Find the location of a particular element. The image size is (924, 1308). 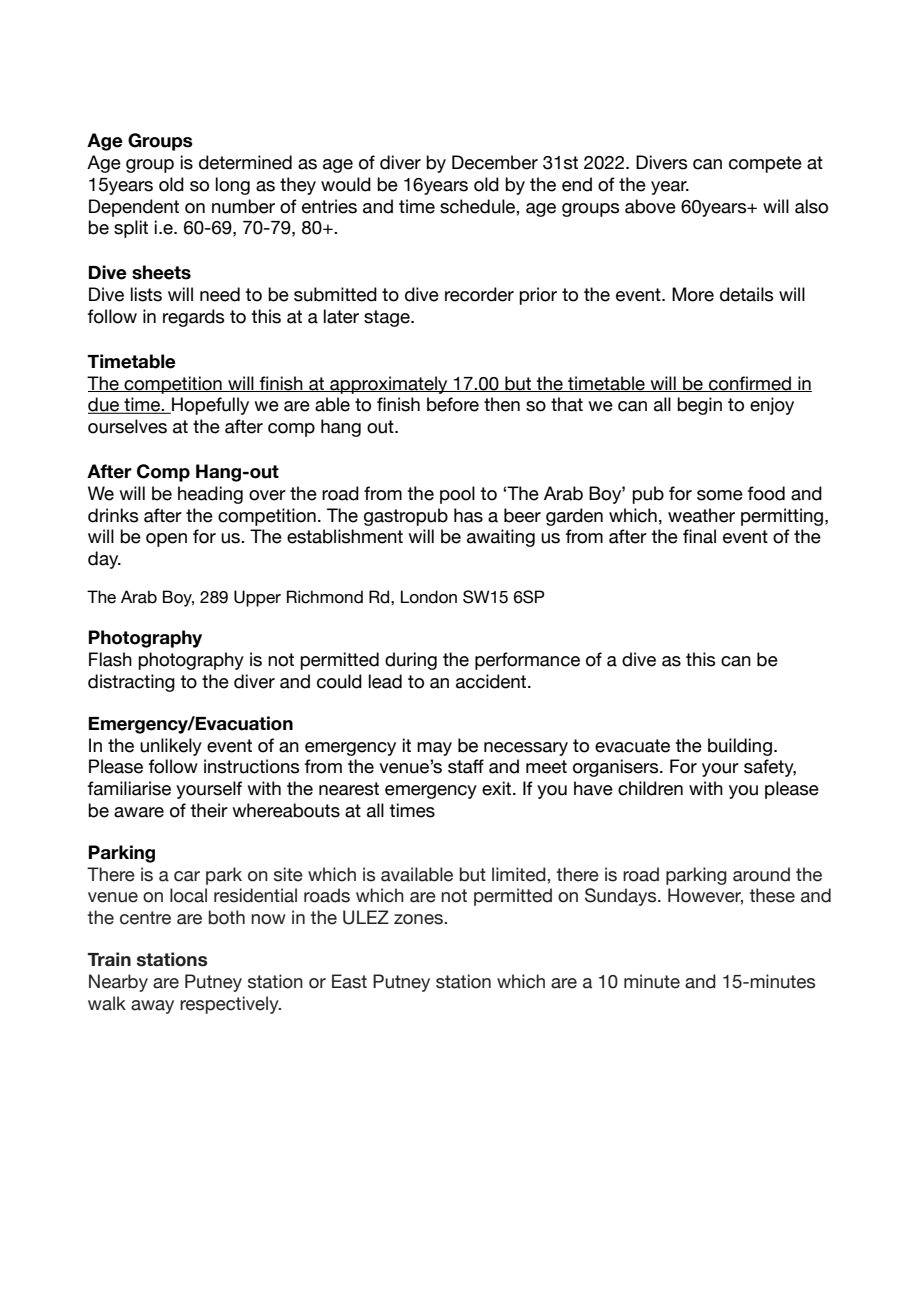

December is located at coordinates (495, 162).
